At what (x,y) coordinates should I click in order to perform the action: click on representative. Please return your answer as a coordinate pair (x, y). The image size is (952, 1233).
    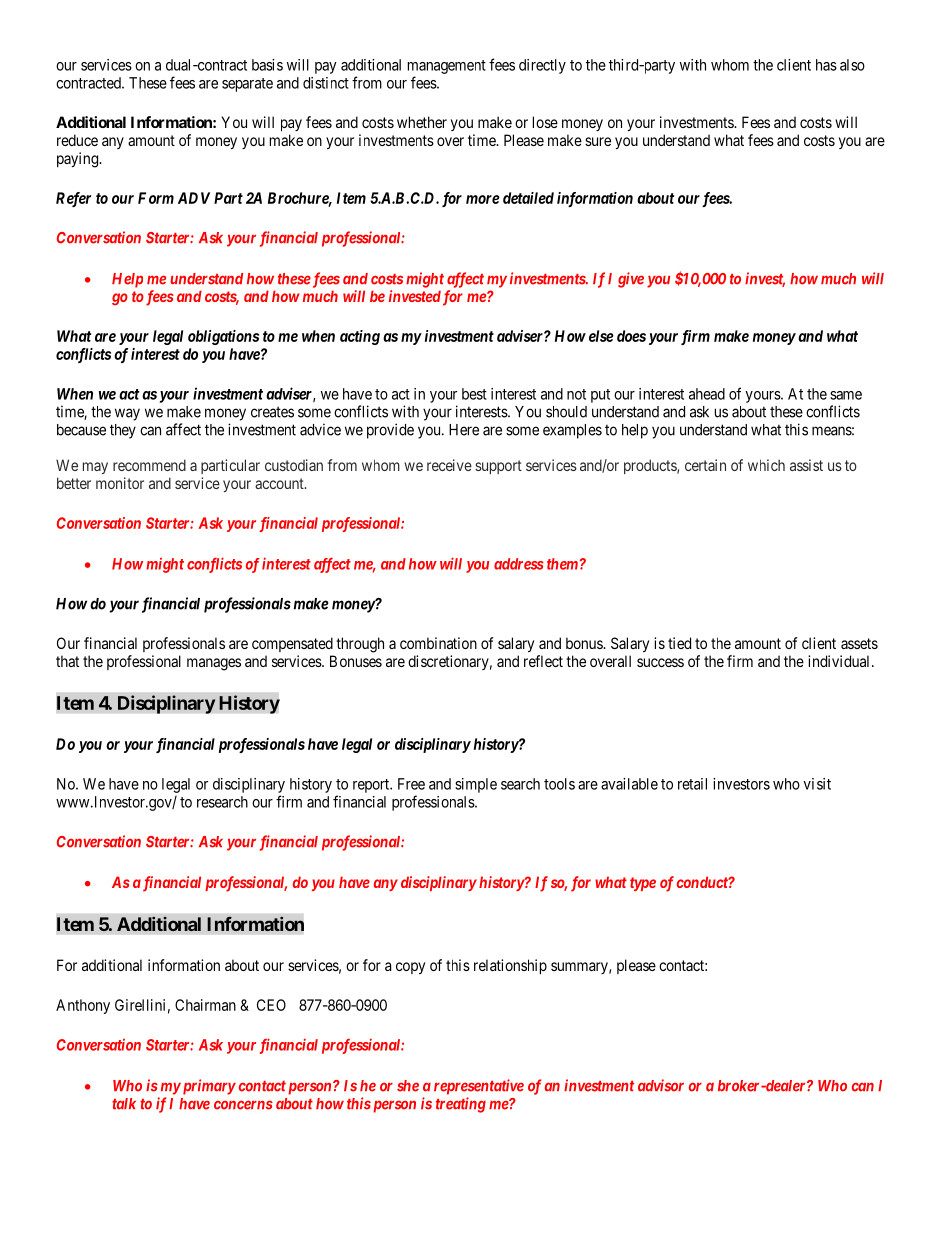
    Looking at the image, I should click on (479, 1087).
